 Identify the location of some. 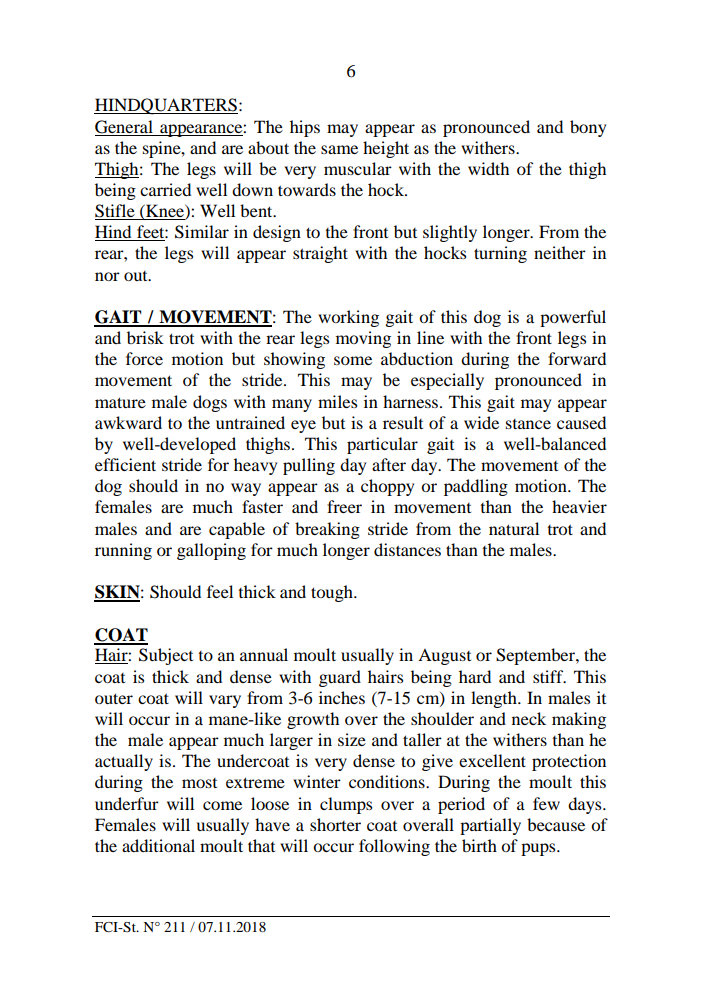
(353, 360).
